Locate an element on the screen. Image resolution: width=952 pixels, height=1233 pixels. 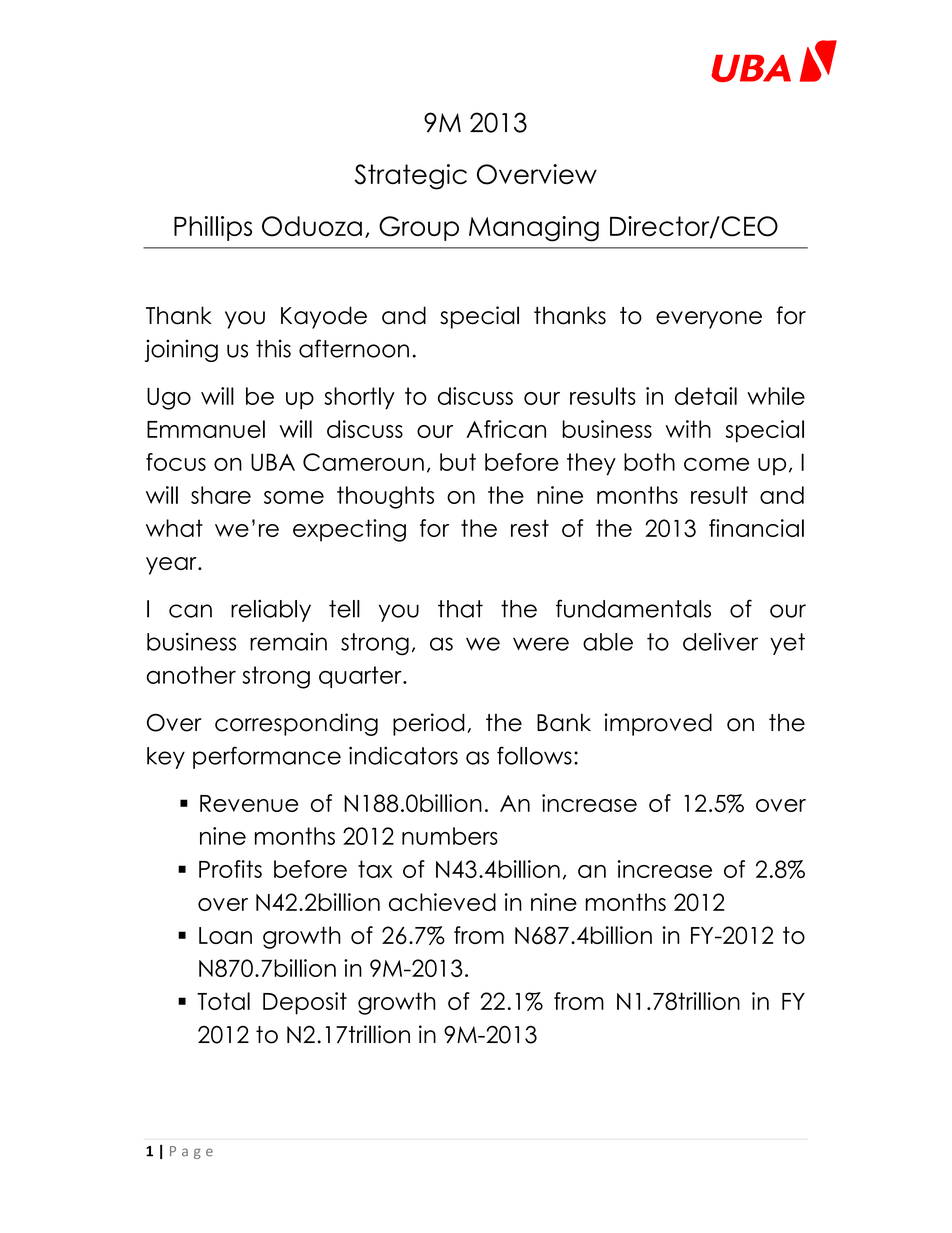
period is located at coordinates (429, 724).
